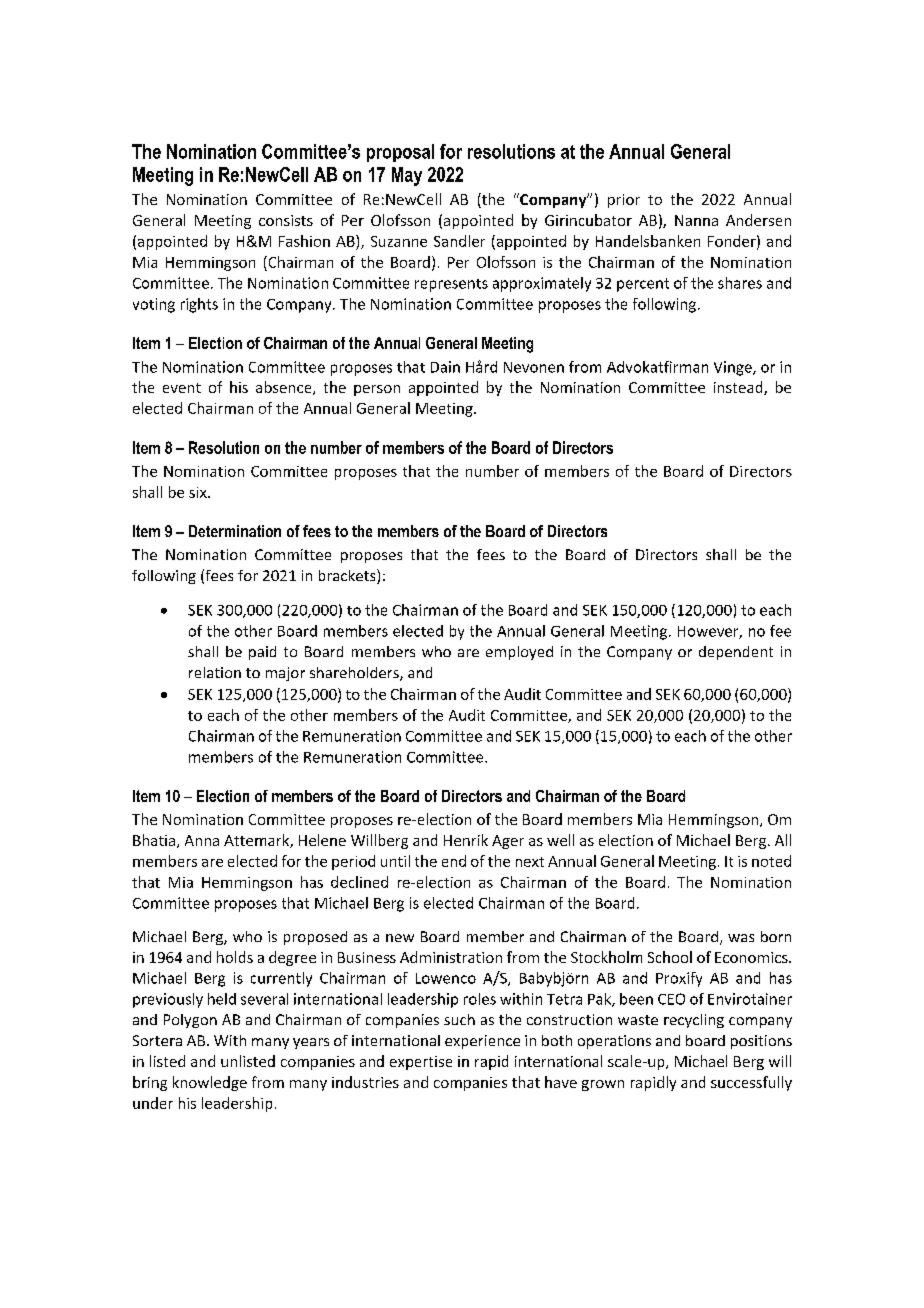 The image size is (924, 1308). Describe the element at coordinates (210, 1083) in the image. I see `knowledge` at that location.
